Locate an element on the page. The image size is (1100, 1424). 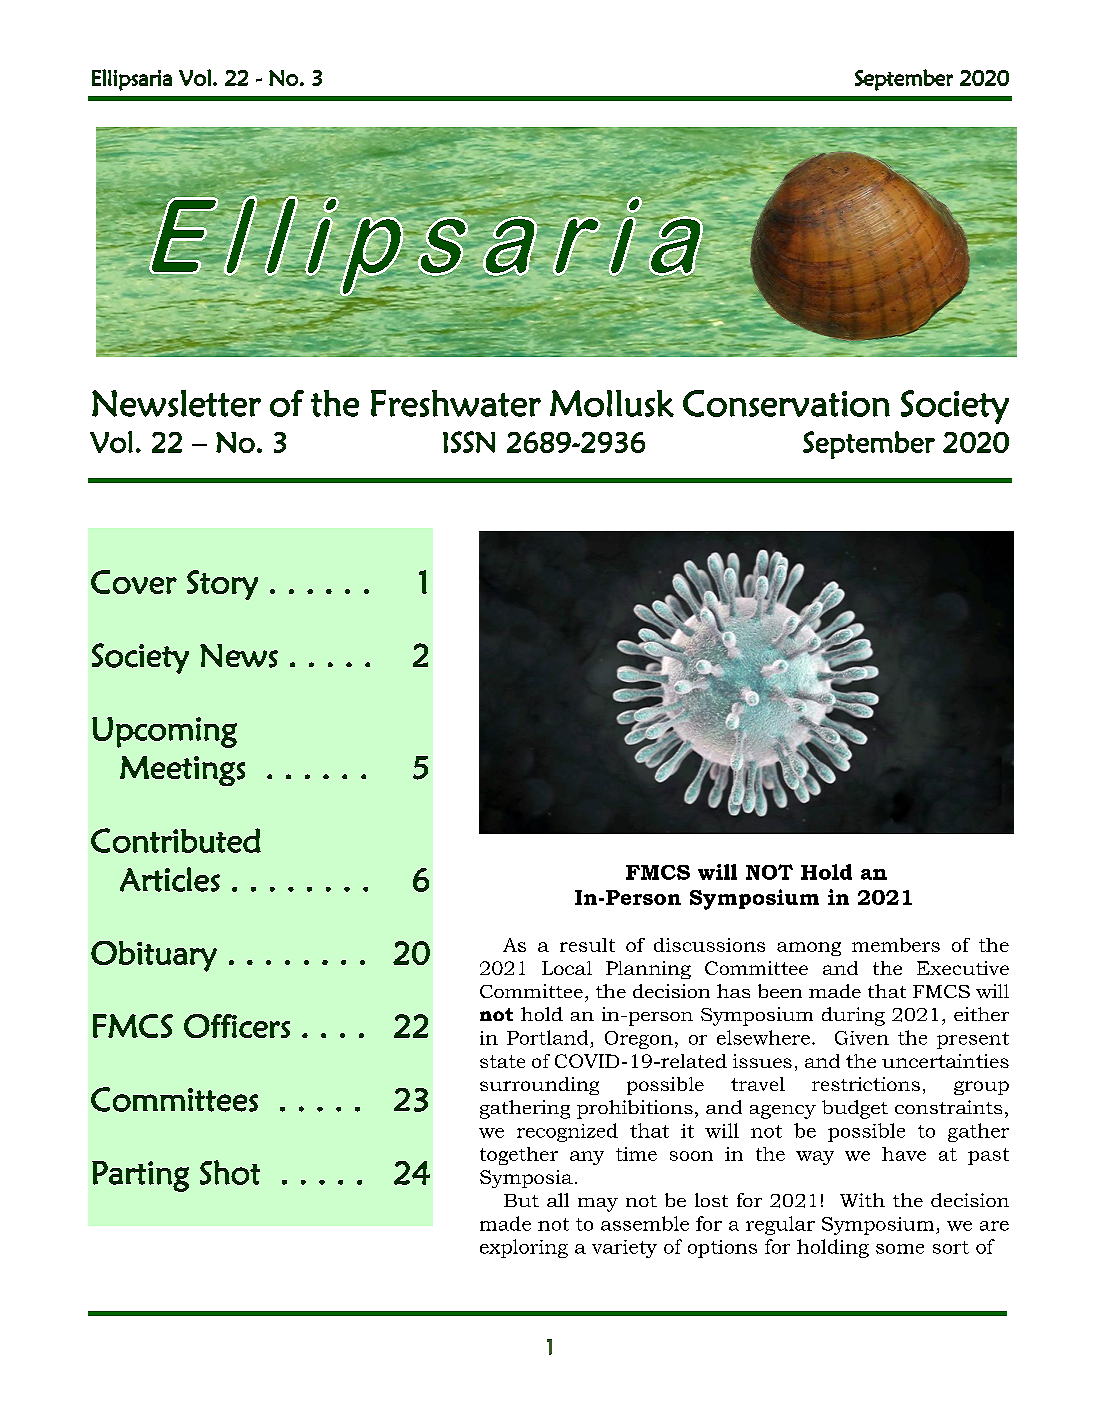
Obituary is located at coordinates (154, 956).
